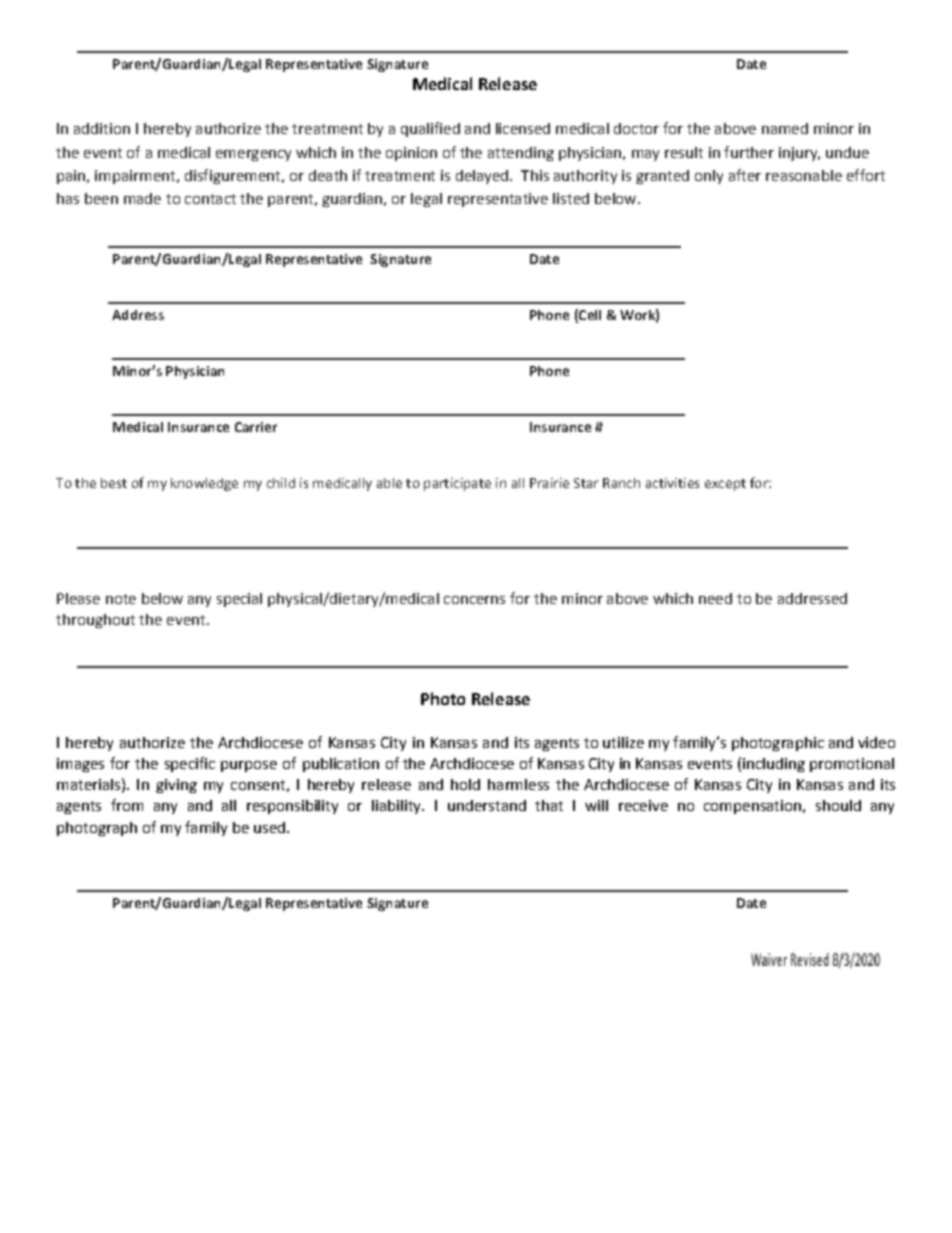  Describe the element at coordinates (487, 805) in the image. I see `understand` at that location.
